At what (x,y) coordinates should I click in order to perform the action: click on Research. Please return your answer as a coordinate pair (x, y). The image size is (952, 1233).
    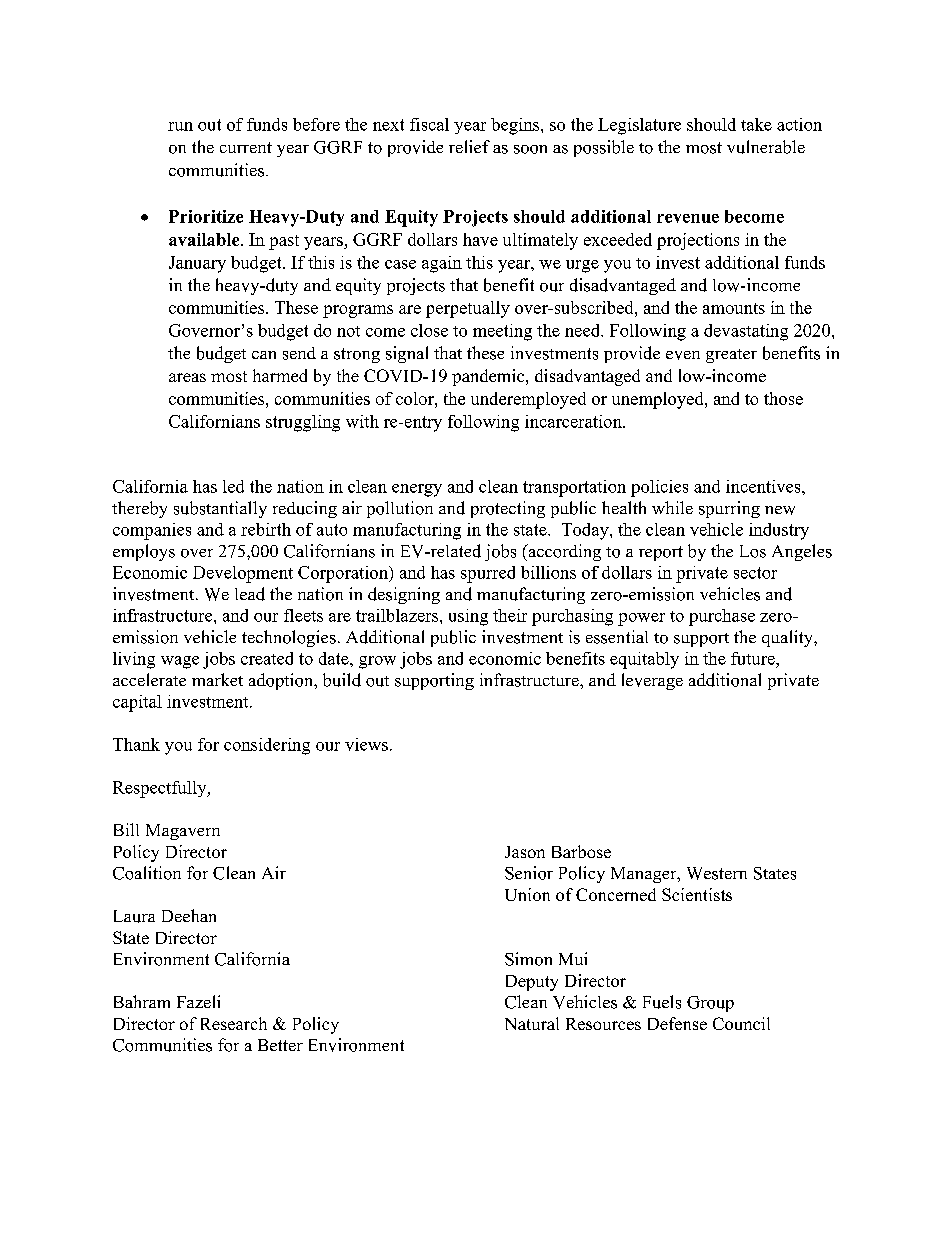
    Looking at the image, I should click on (234, 1023).
